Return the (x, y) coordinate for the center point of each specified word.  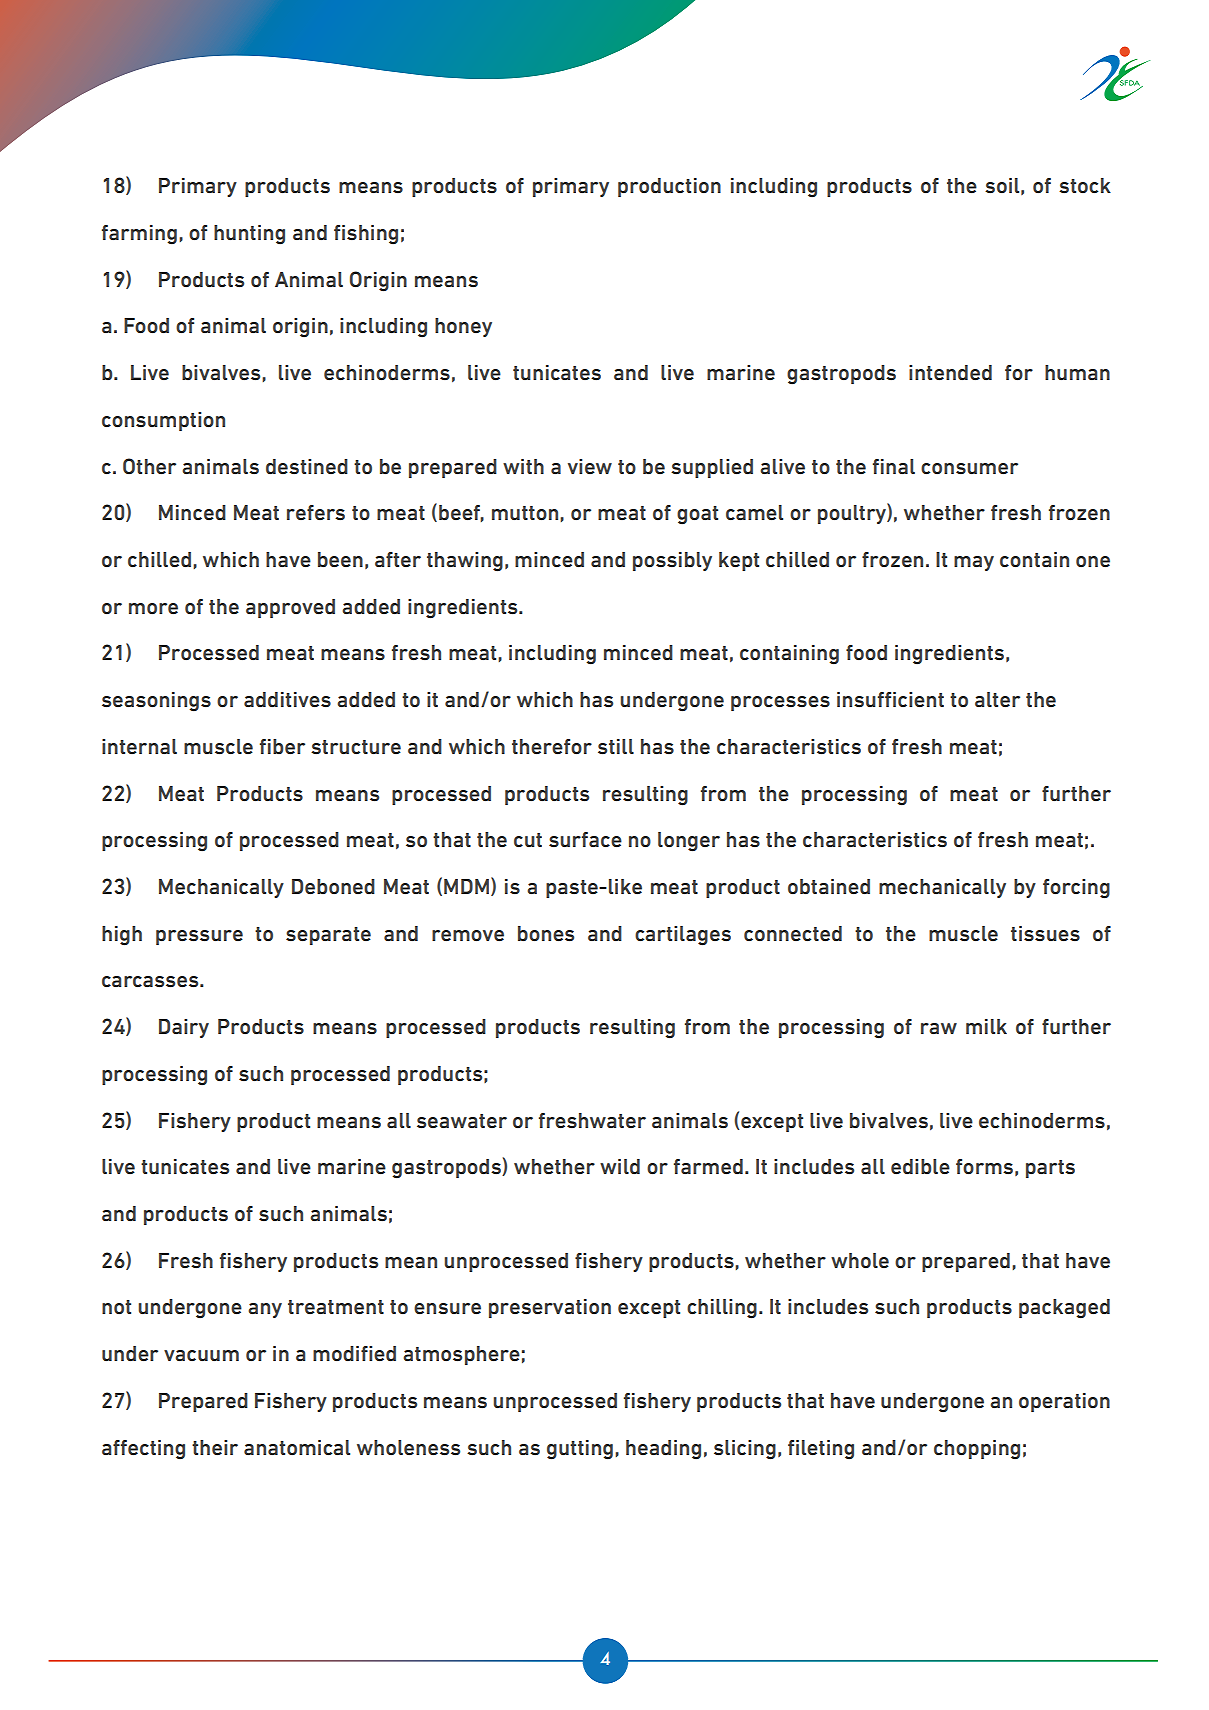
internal (139, 747)
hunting (249, 235)
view (590, 467)
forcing (1076, 889)
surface (585, 840)
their (215, 1448)
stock (1085, 186)
